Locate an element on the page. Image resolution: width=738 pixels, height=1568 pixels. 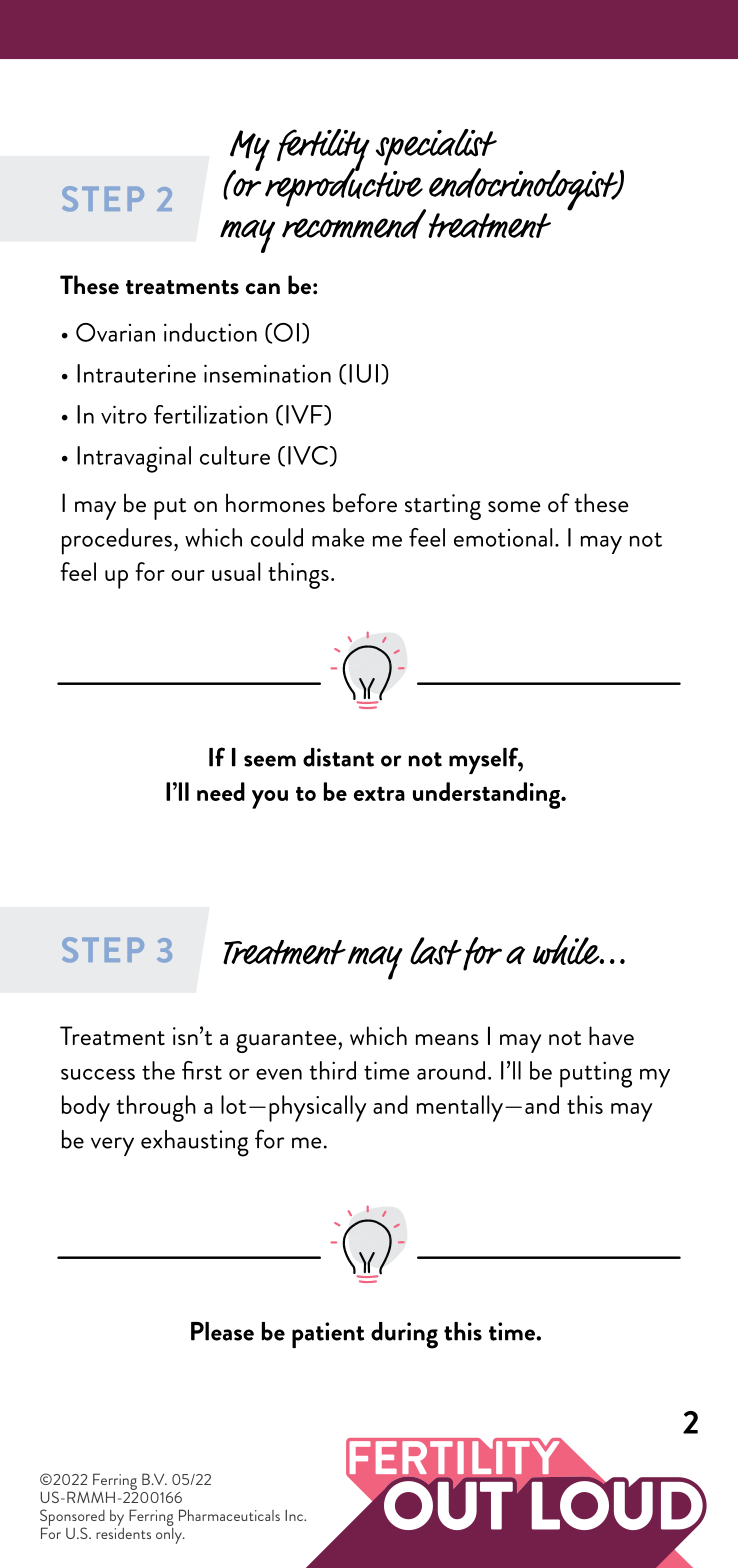
third is located at coordinates (332, 1070).
